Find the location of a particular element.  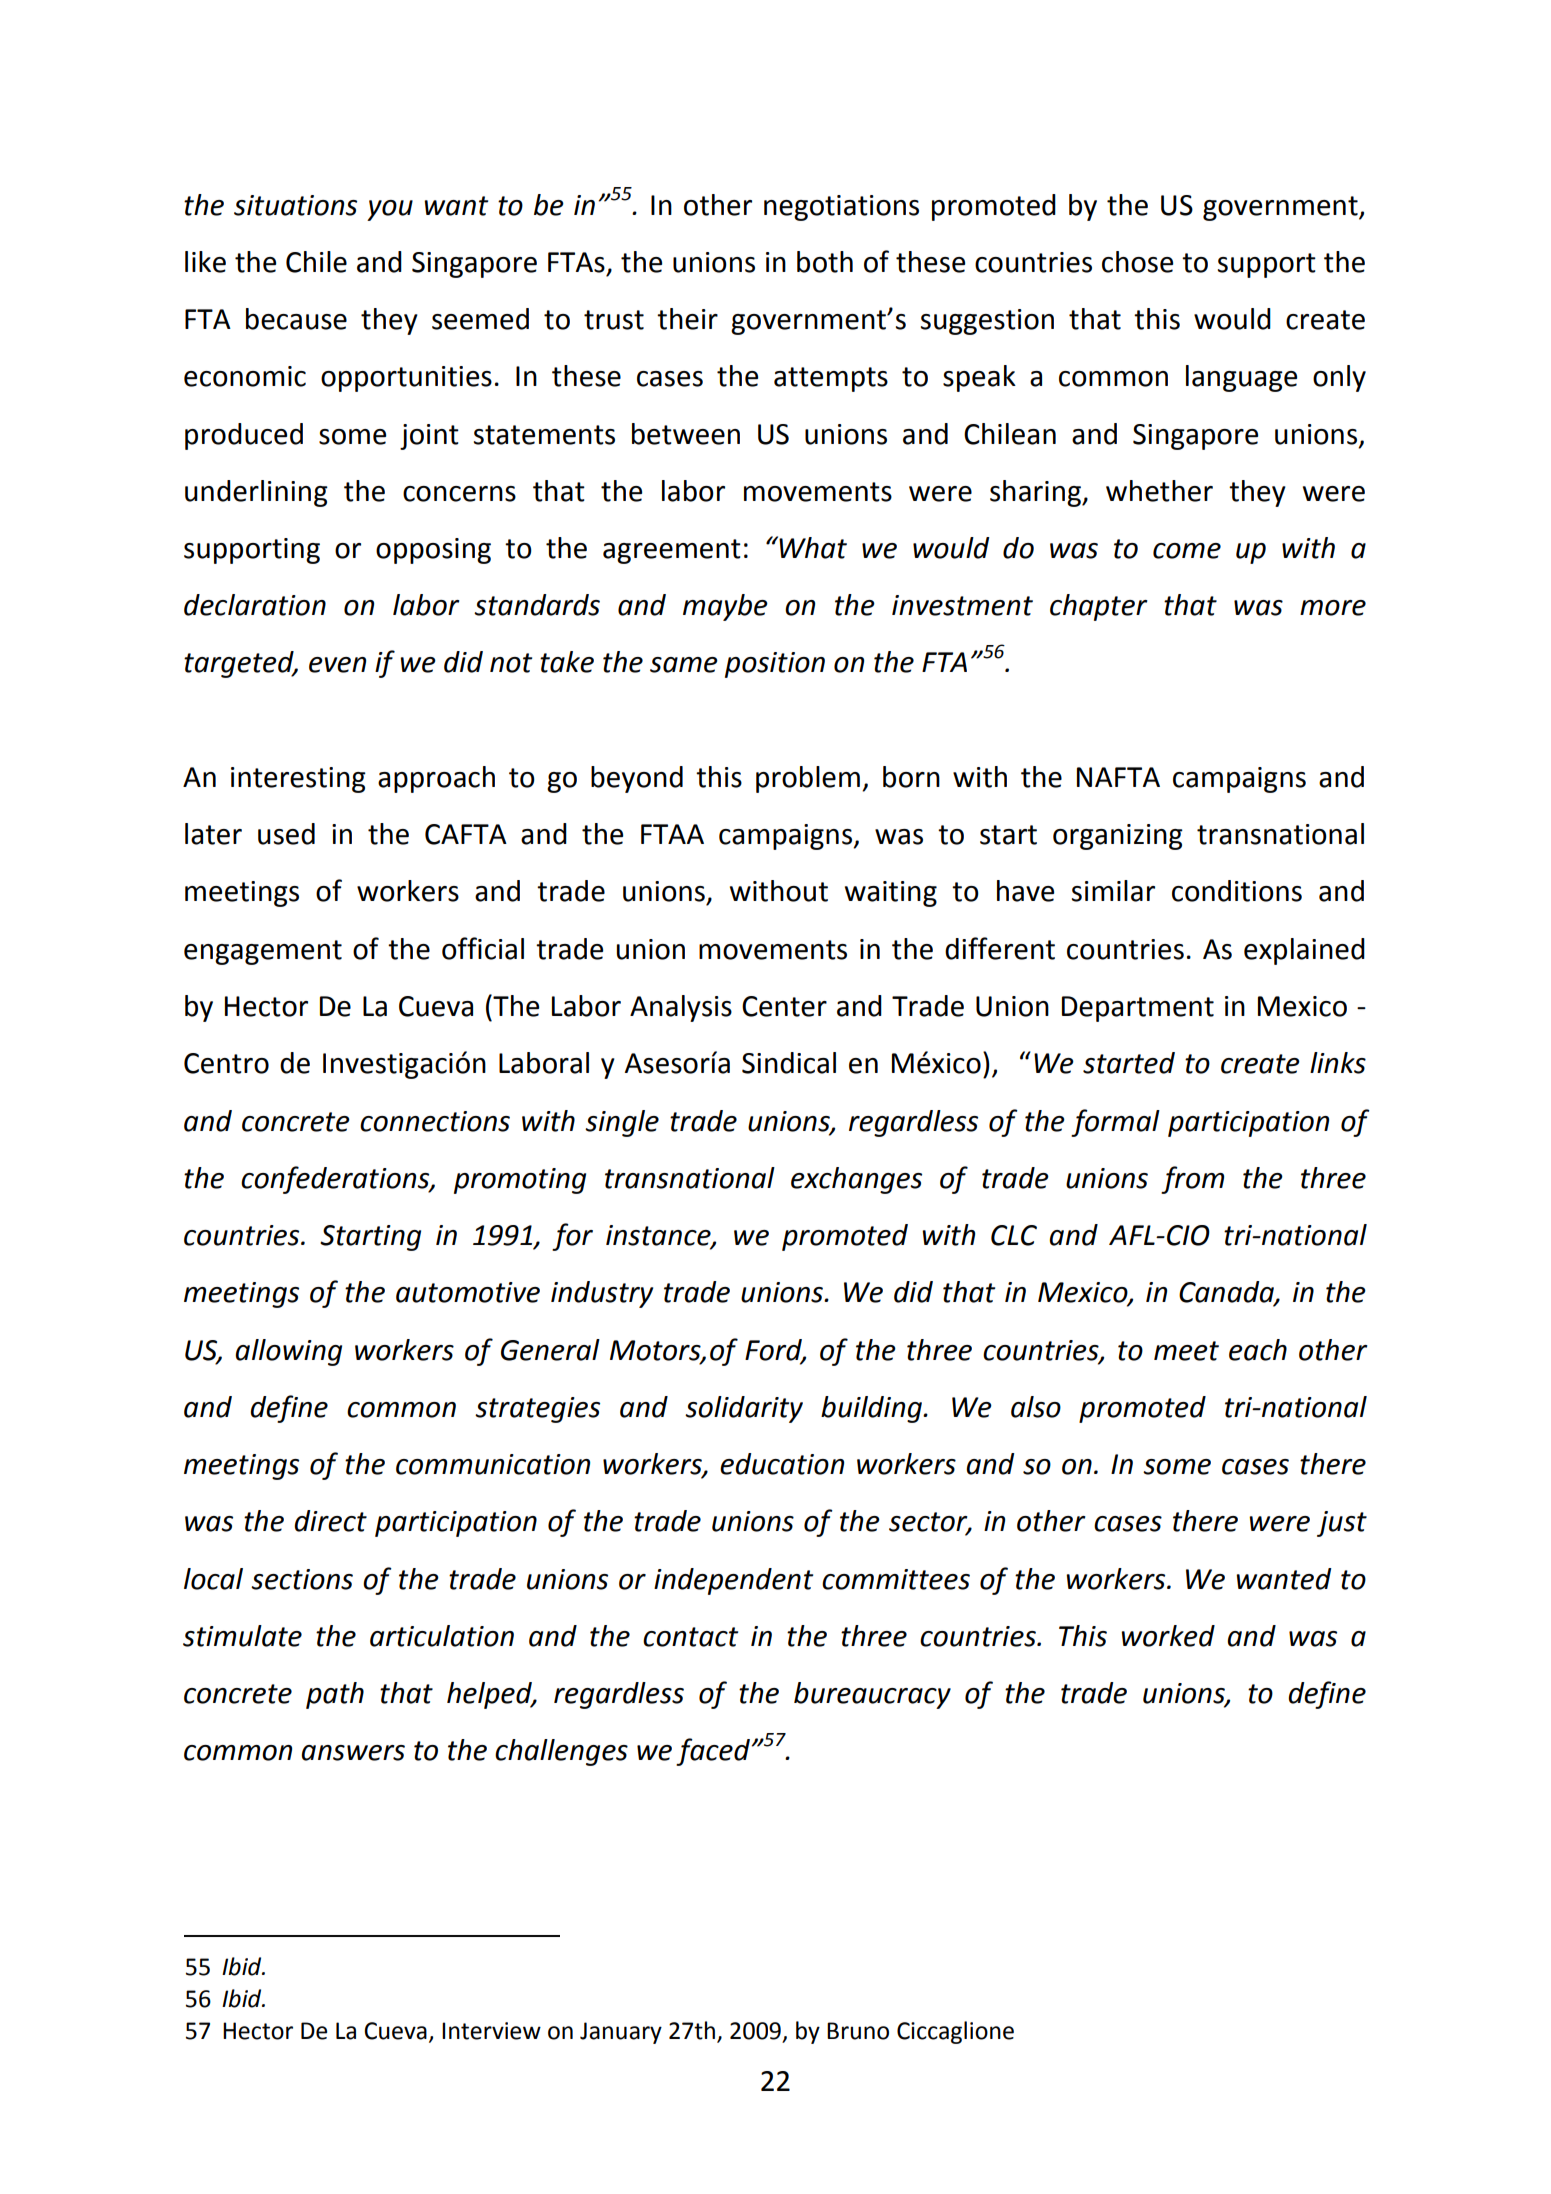

connections is located at coordinates (435, 1121).
